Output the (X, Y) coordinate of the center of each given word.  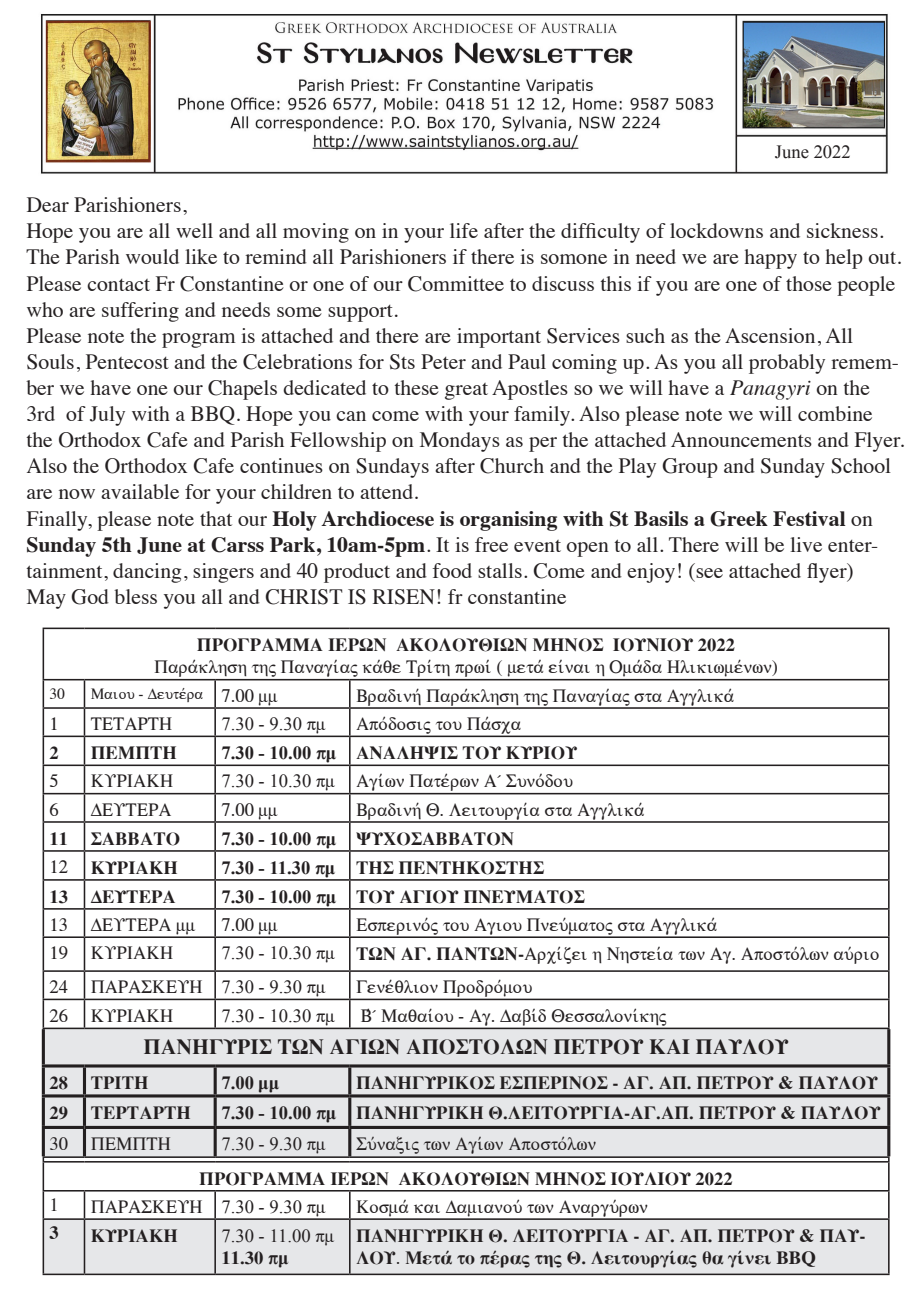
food (452, 570)
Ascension (770, 335)
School (861, 466)
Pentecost (127, 361)
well (194, 230)
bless (135, 596)
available (140, 491)
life (464, 230)
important (499, 338)
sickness (842, 230)
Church (512, 466)
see (709, 573)
